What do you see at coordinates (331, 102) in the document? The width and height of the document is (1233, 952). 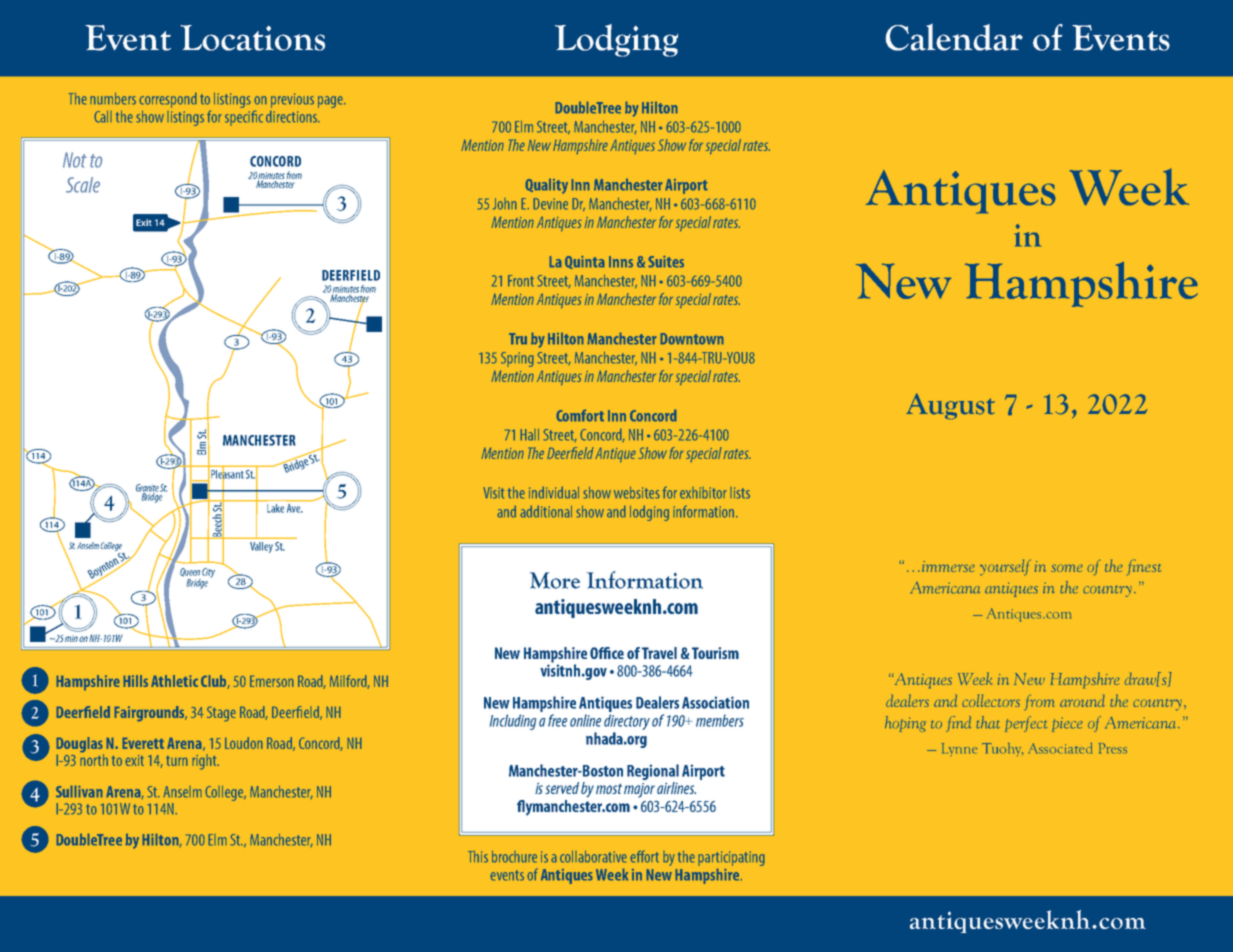 I see `page` at bounding box center [331, 102].
